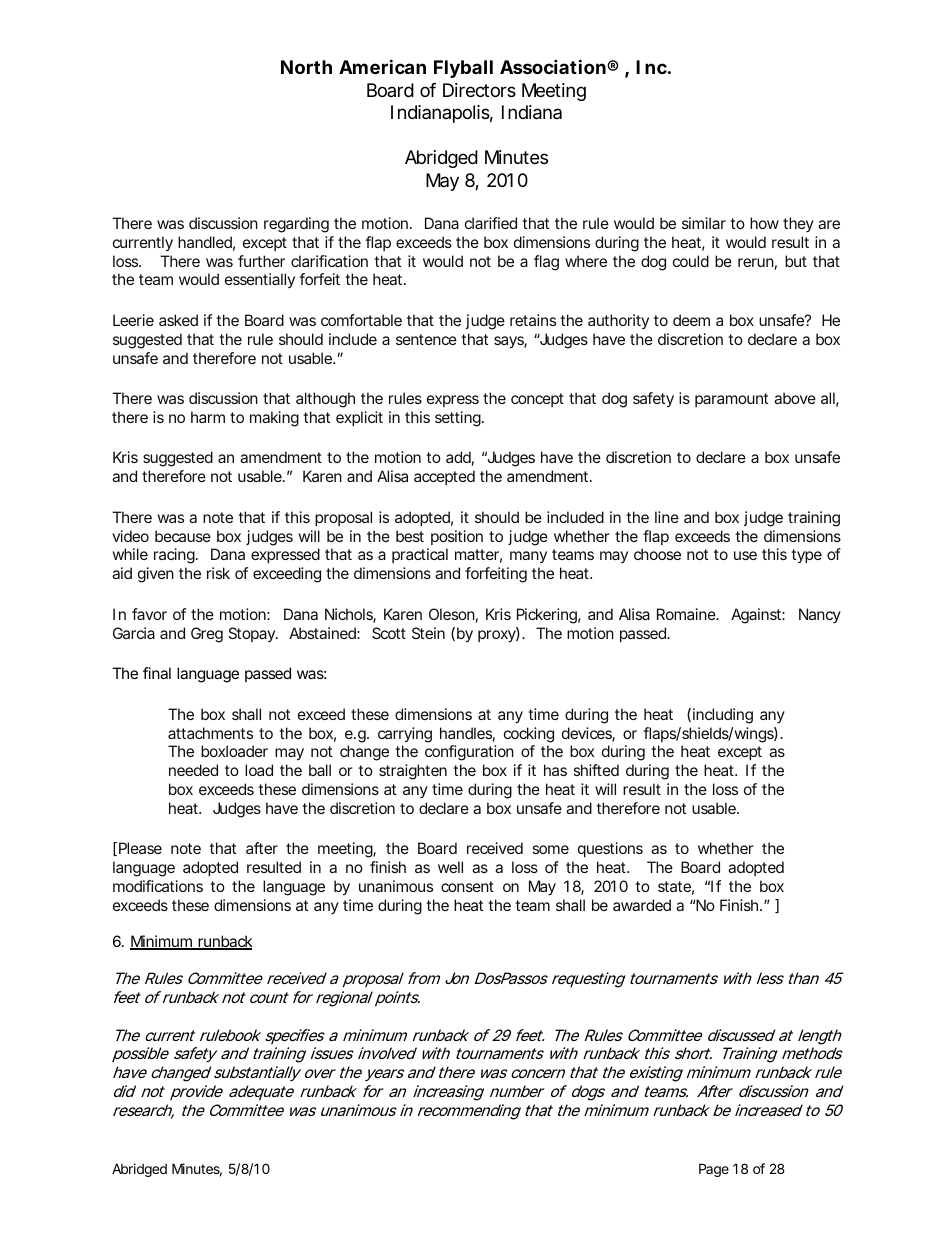 The width and height of the page is (952, 1233). I want to click on Directors, so click(479, 90).
